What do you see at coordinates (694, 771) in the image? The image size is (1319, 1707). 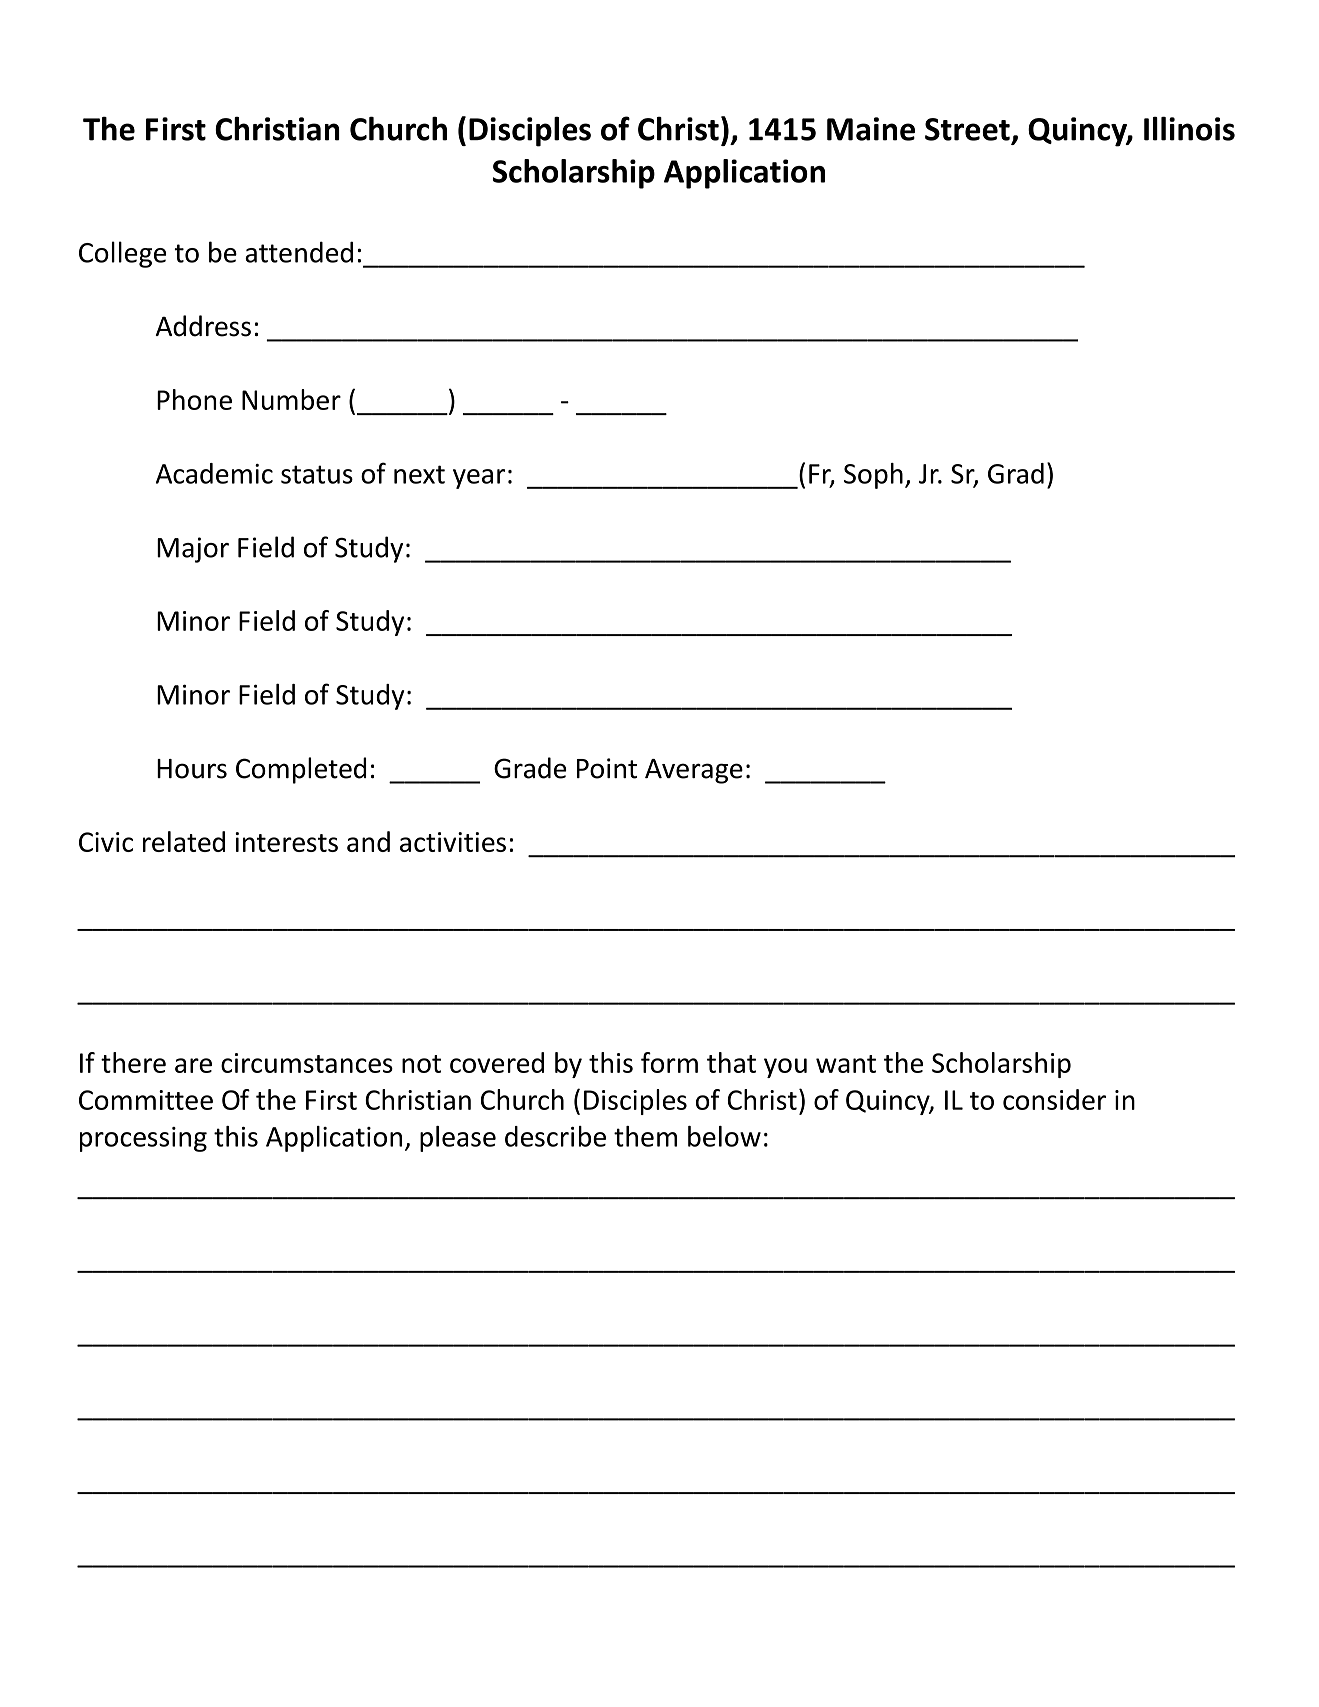 I see `Average` at bounding box center [694, 771].
